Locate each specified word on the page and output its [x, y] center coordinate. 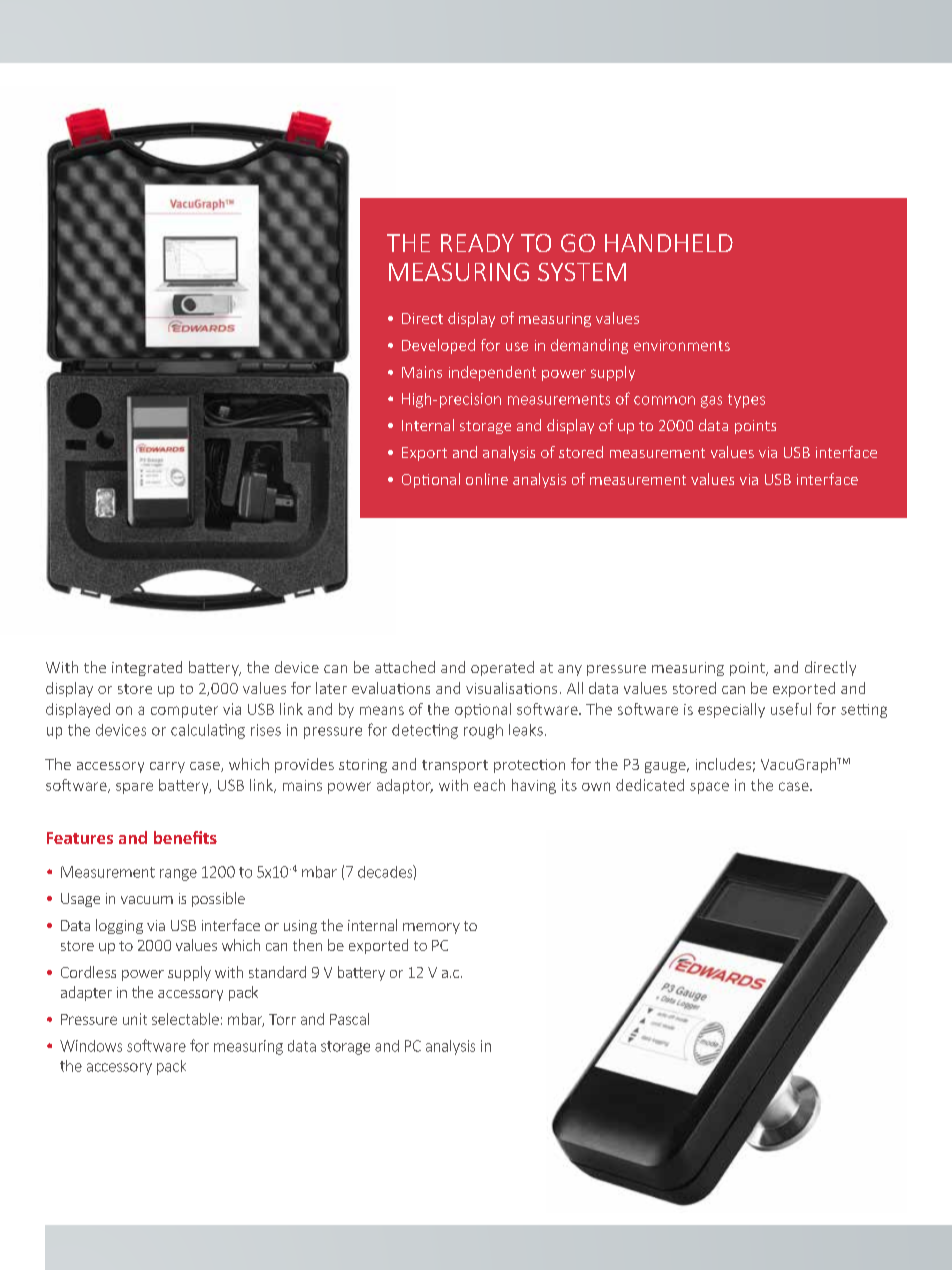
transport [455, 766]
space [709, 788]
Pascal [349, 1019]
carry [167, 767]
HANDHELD [669, 243]
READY [477, 243]
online [487, 479]
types [746, 401]
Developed [438, 346]
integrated [147, 668]
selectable [185, 1019]
